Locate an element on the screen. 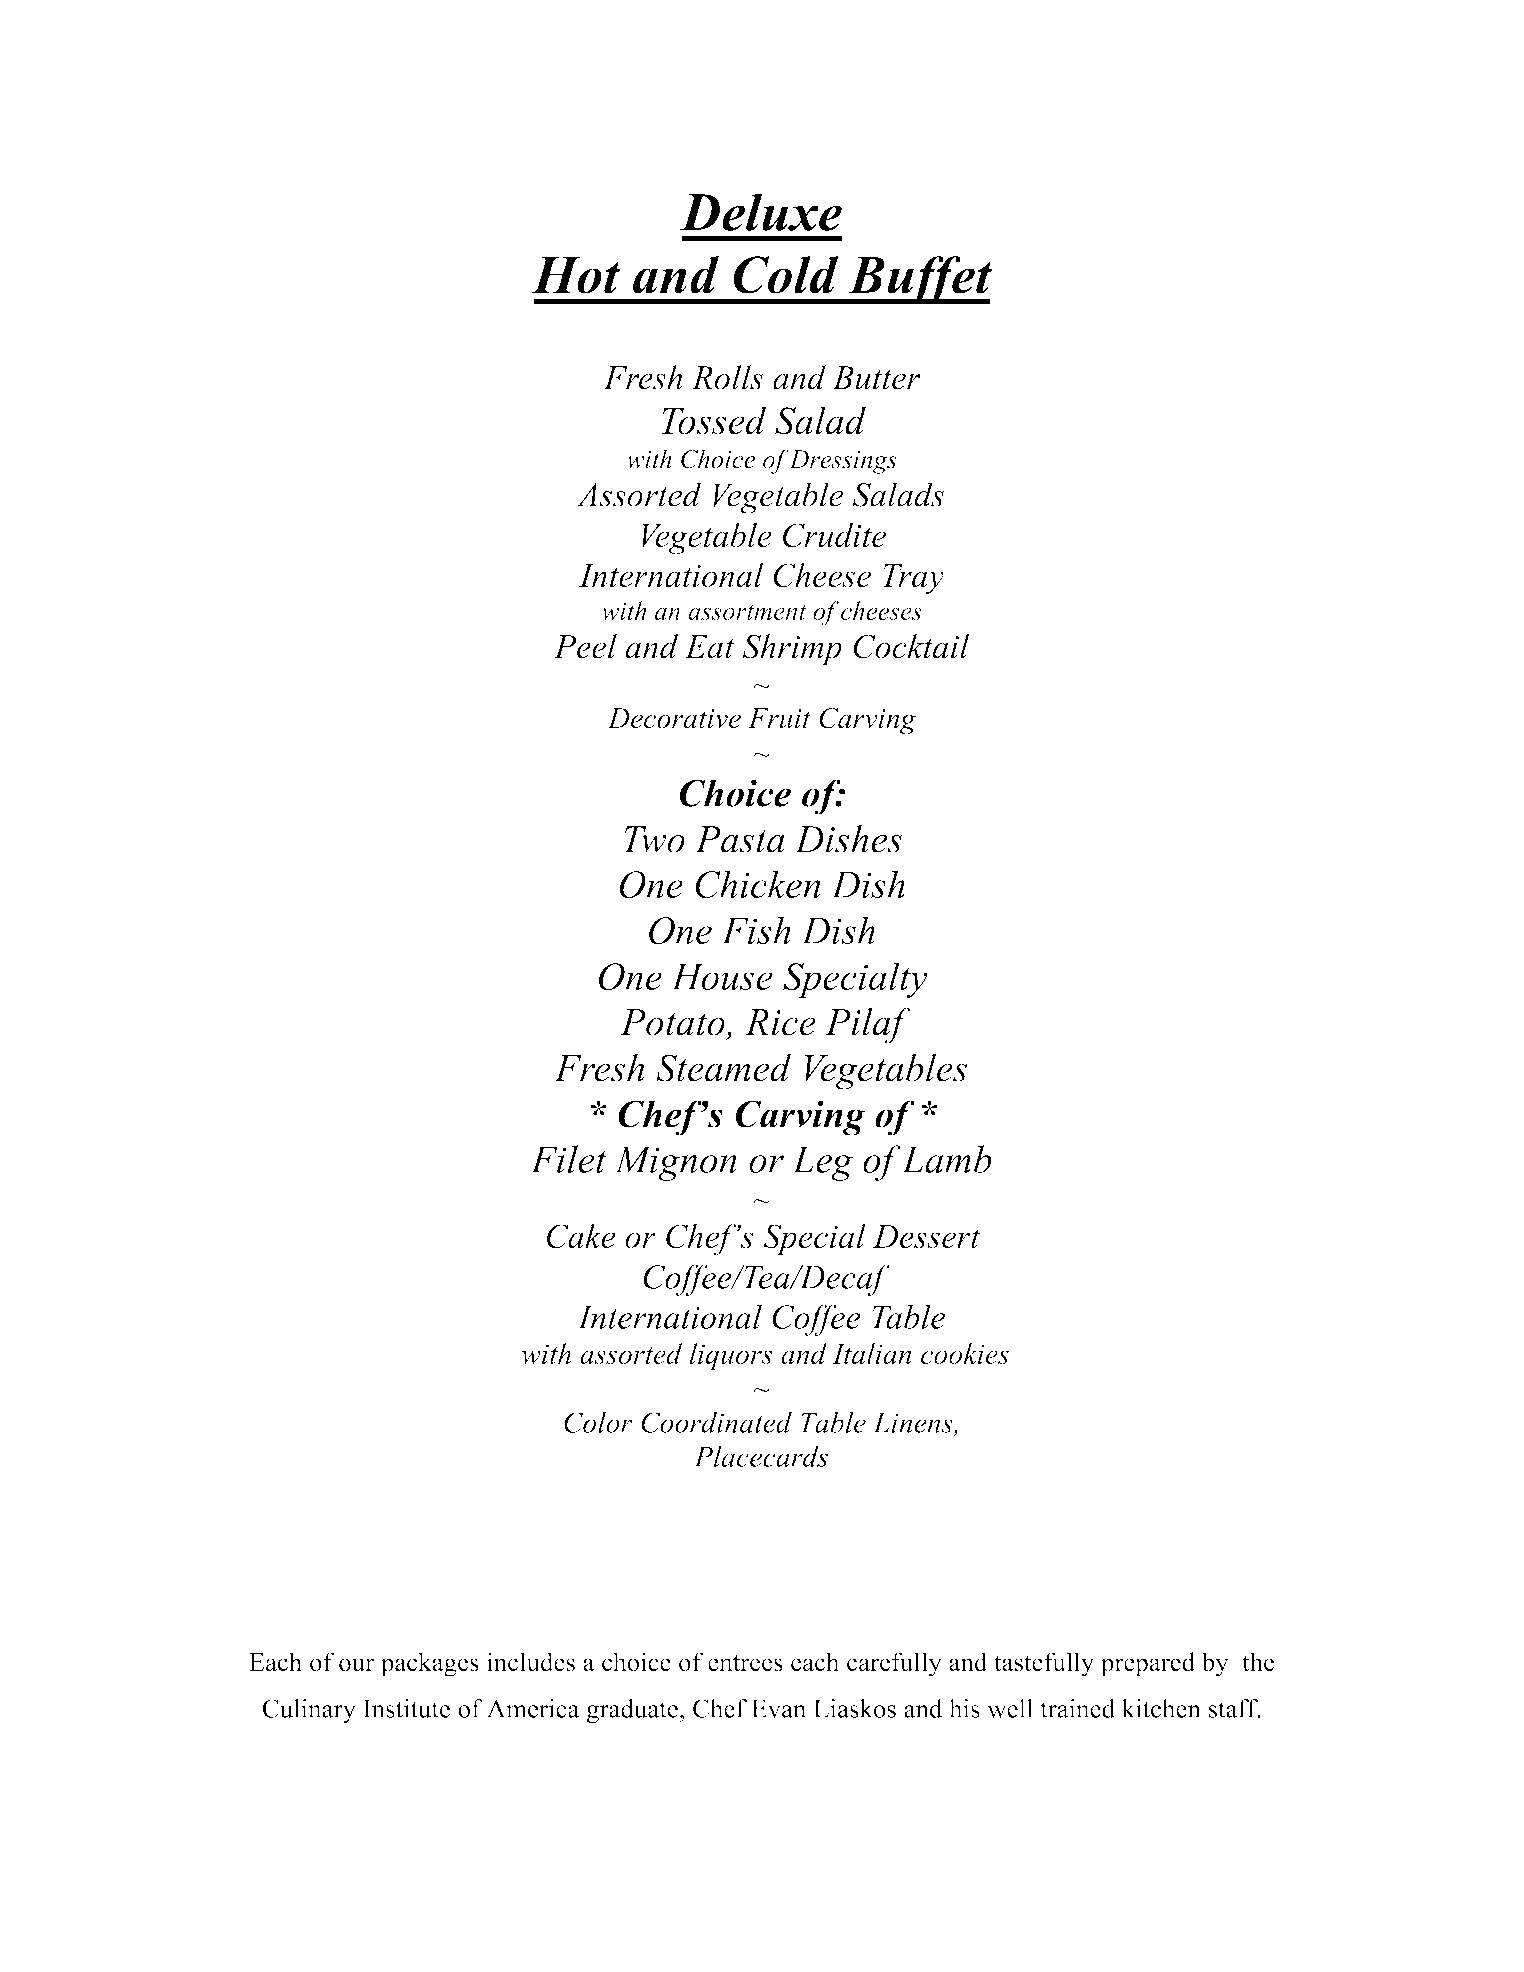 This screenshot has height=1972, width=1524. Cocktail is located at coordinates (911, 646).
